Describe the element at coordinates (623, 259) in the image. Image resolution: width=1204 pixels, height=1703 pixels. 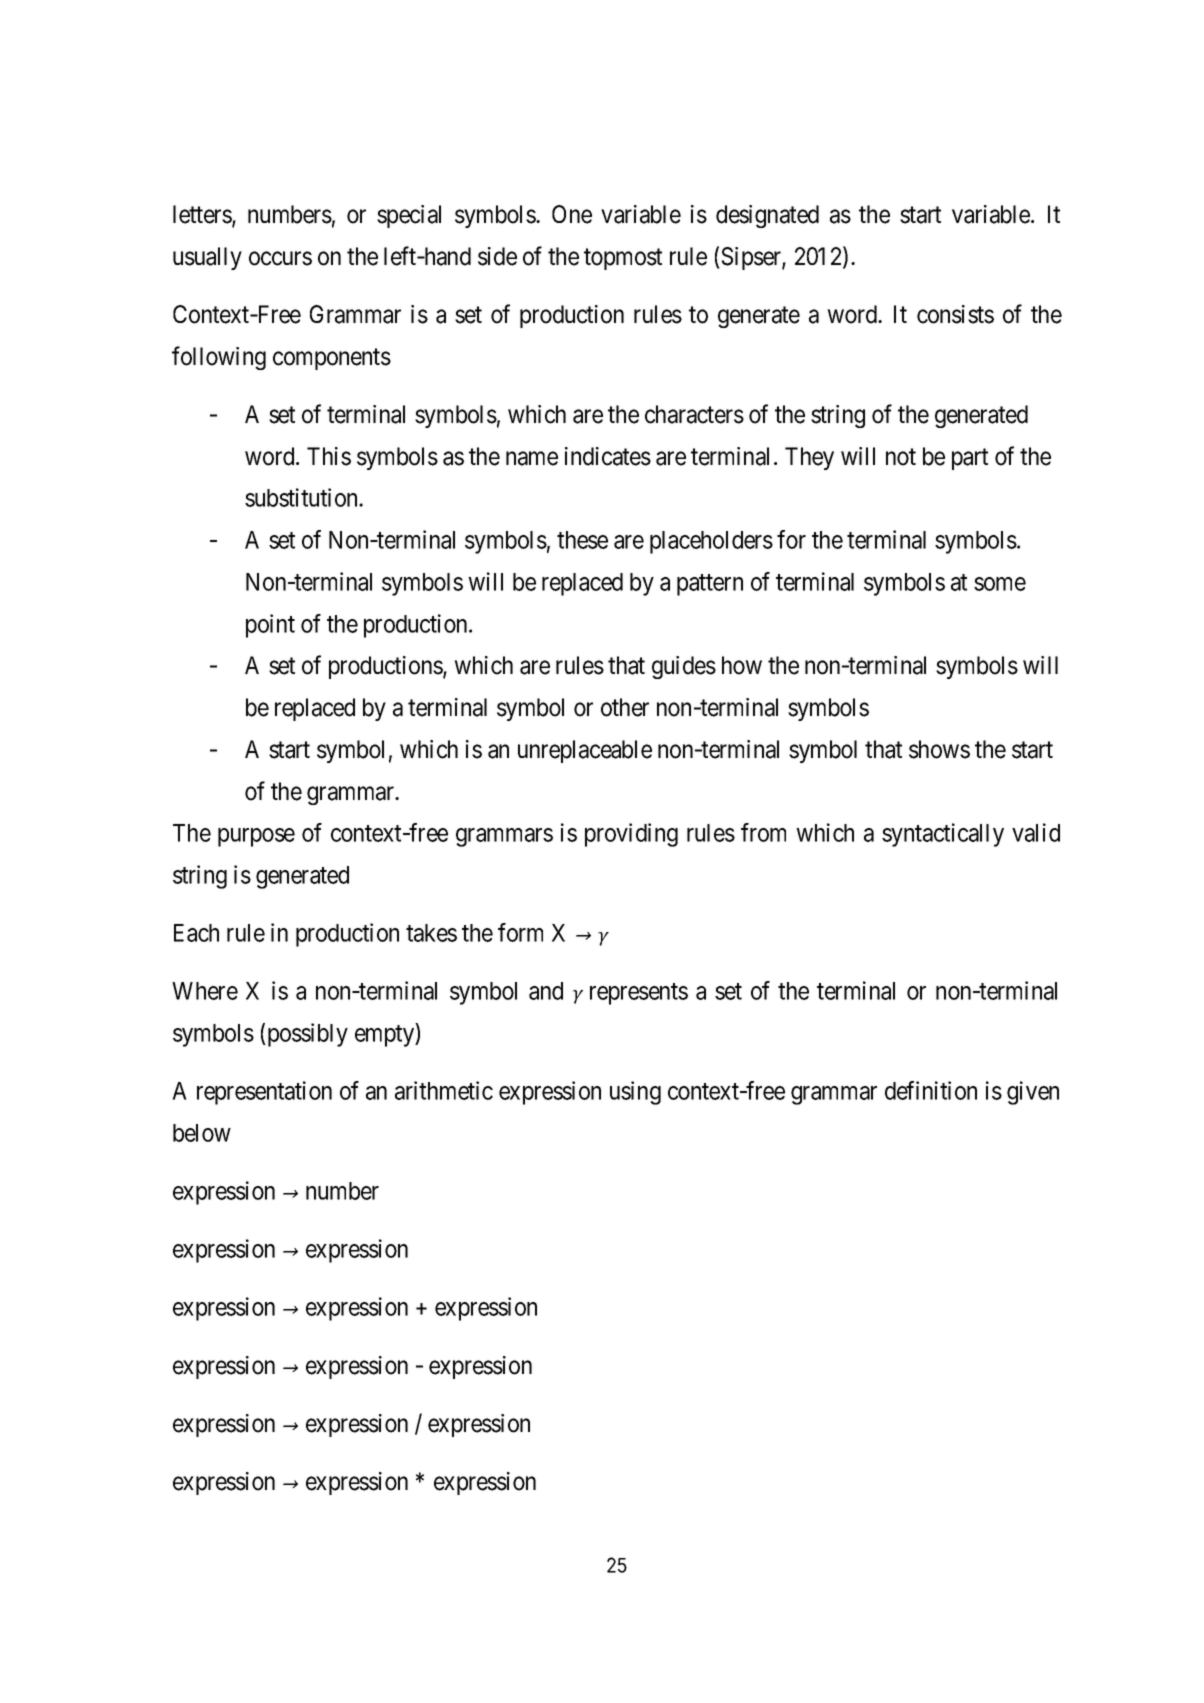
I see `topmost` at that location.
